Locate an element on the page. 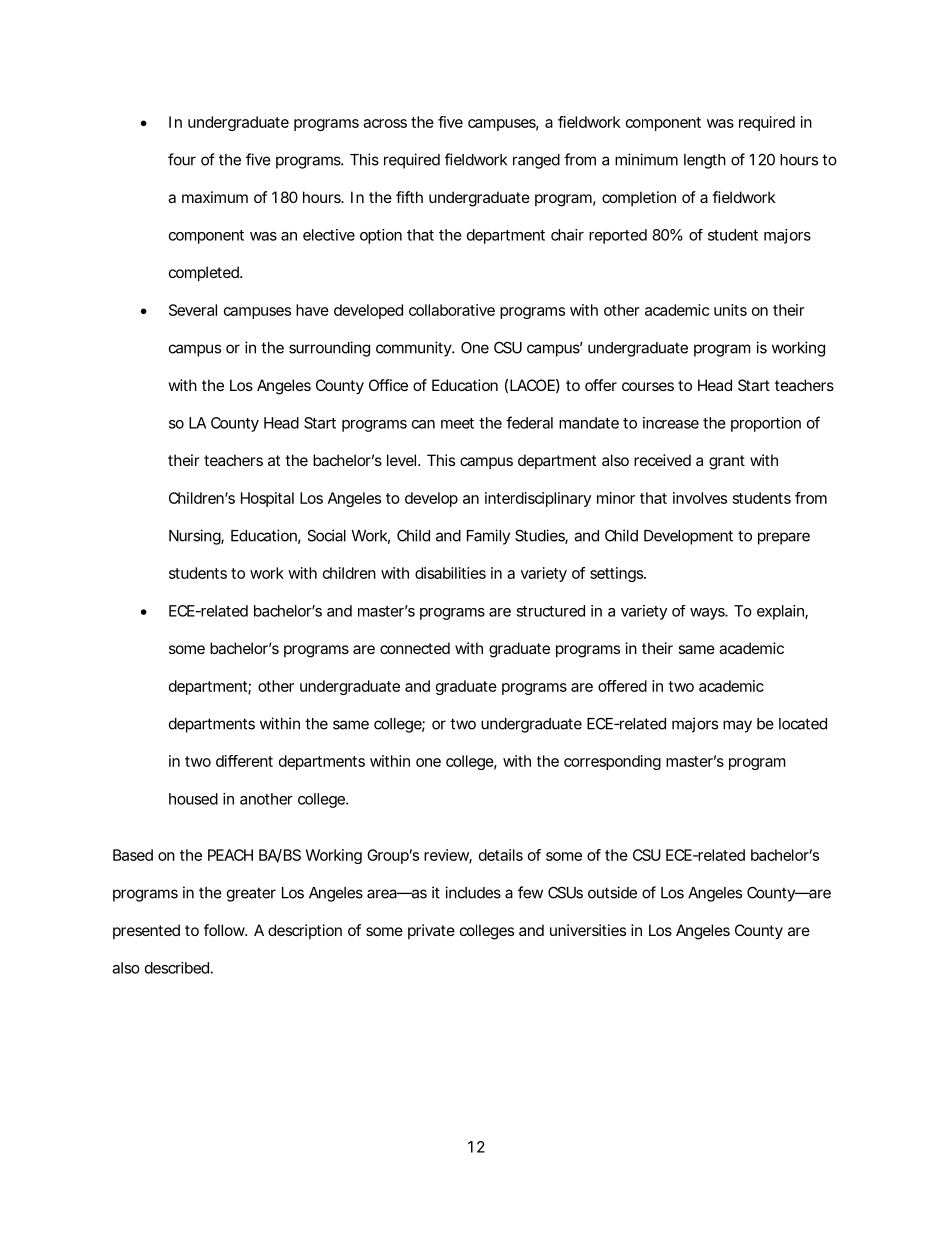  four is located at coordinates (182, 159).
